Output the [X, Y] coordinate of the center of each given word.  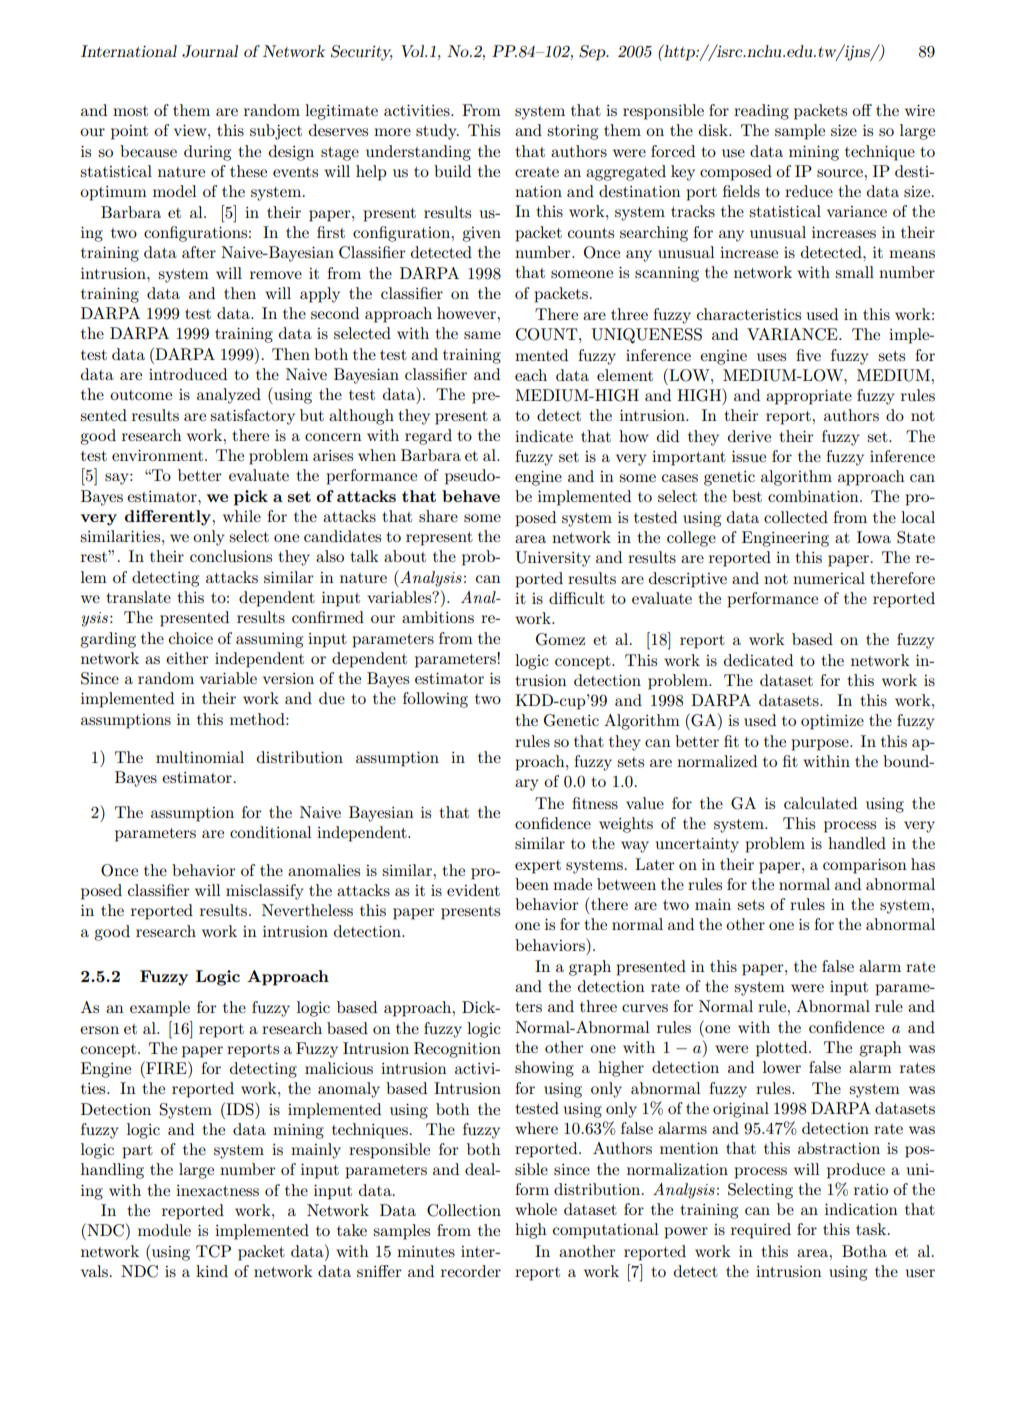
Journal [210, 51]
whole [536, 1209]
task [872, 1229]
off [862, 110]
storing [572, 132]
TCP [213, 1251]
